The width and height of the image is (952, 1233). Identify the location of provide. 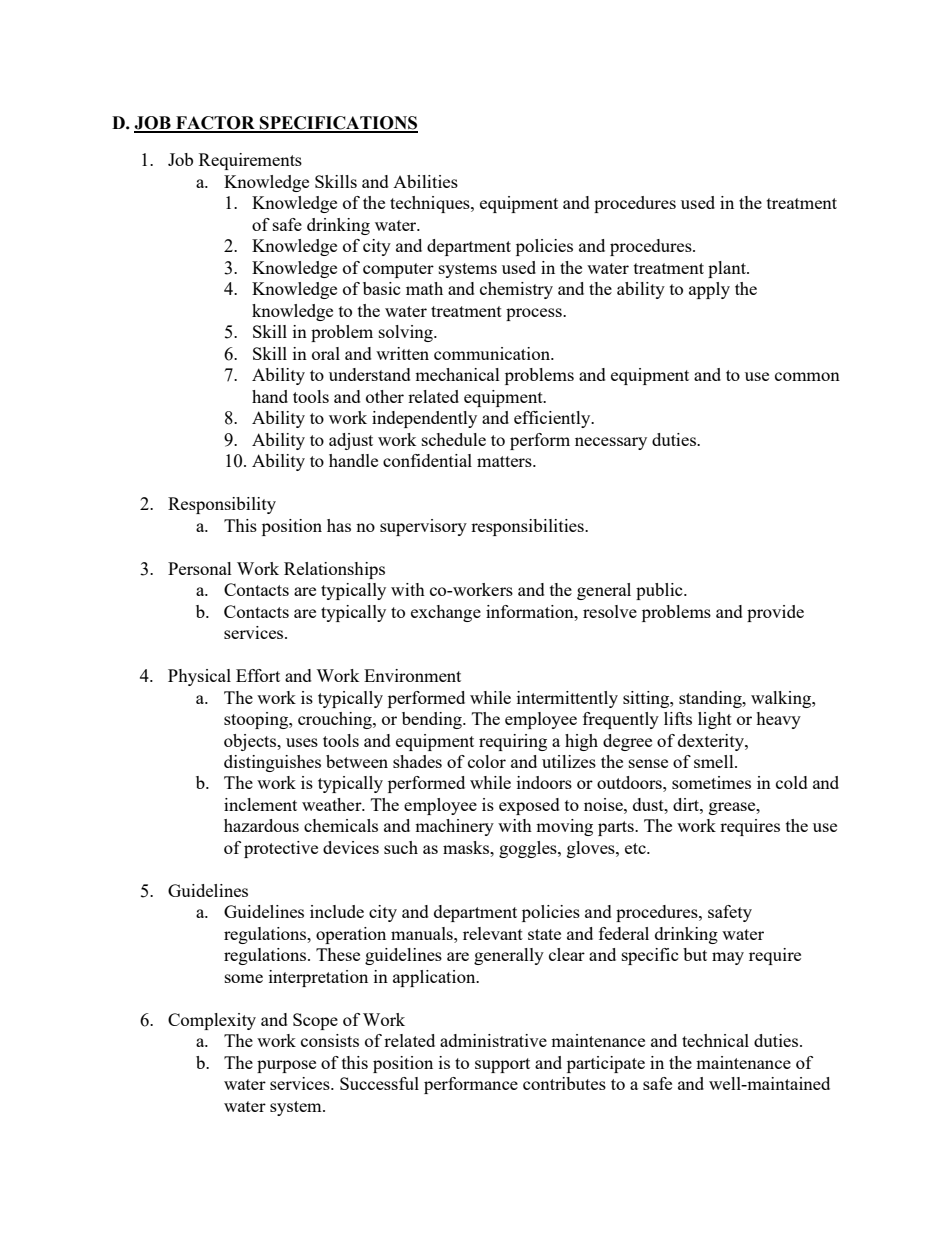
(775, 613).
